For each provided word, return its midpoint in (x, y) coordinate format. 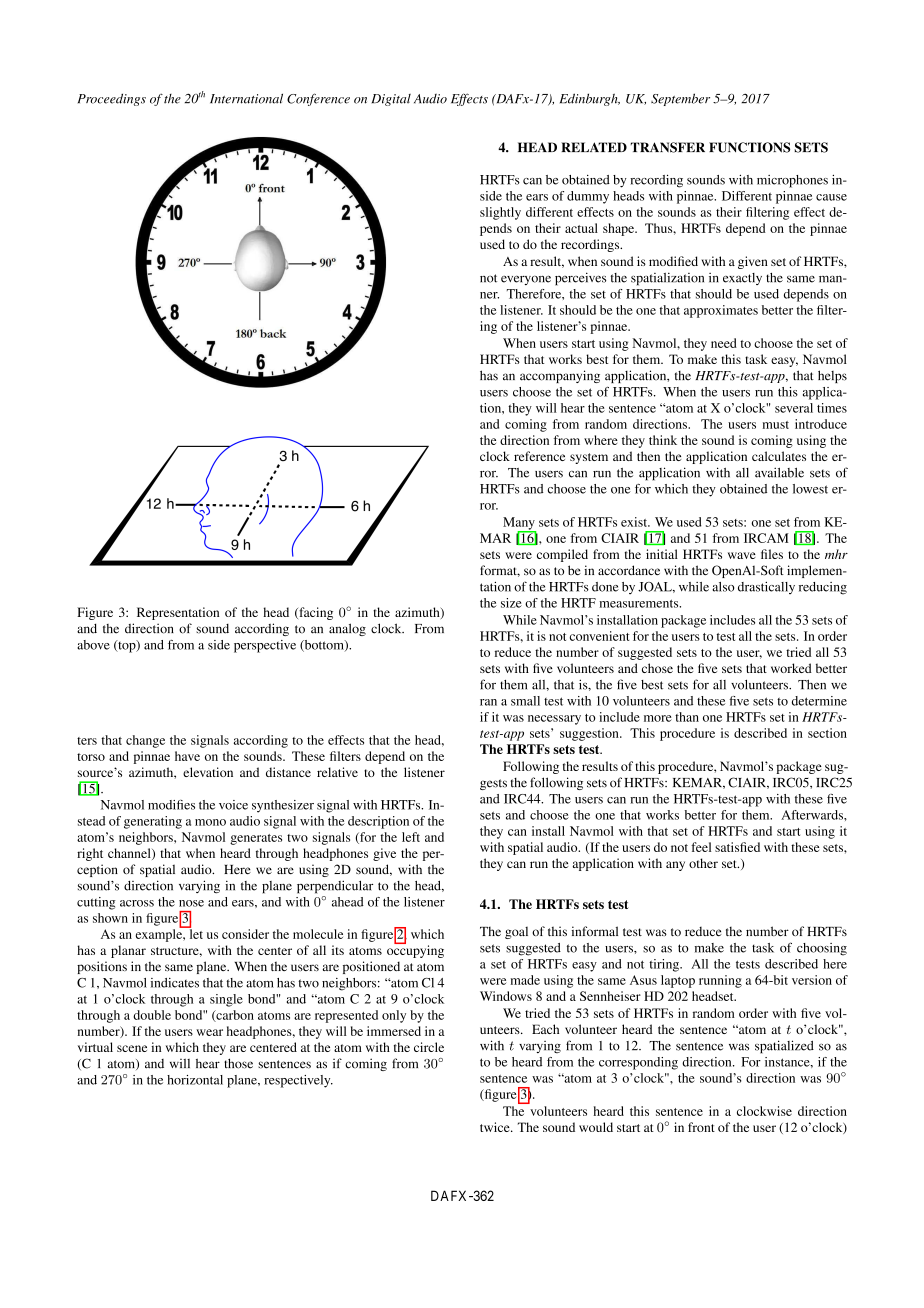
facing (315, 613)
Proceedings (112, 99)
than (687, 717)
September (680, 99)
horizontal (195, 1080)
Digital (391, 100)
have (187, 756)
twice (496, 1127)
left (411, 837)
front (701, 1127)
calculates (779, 456)
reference (539, 456)
